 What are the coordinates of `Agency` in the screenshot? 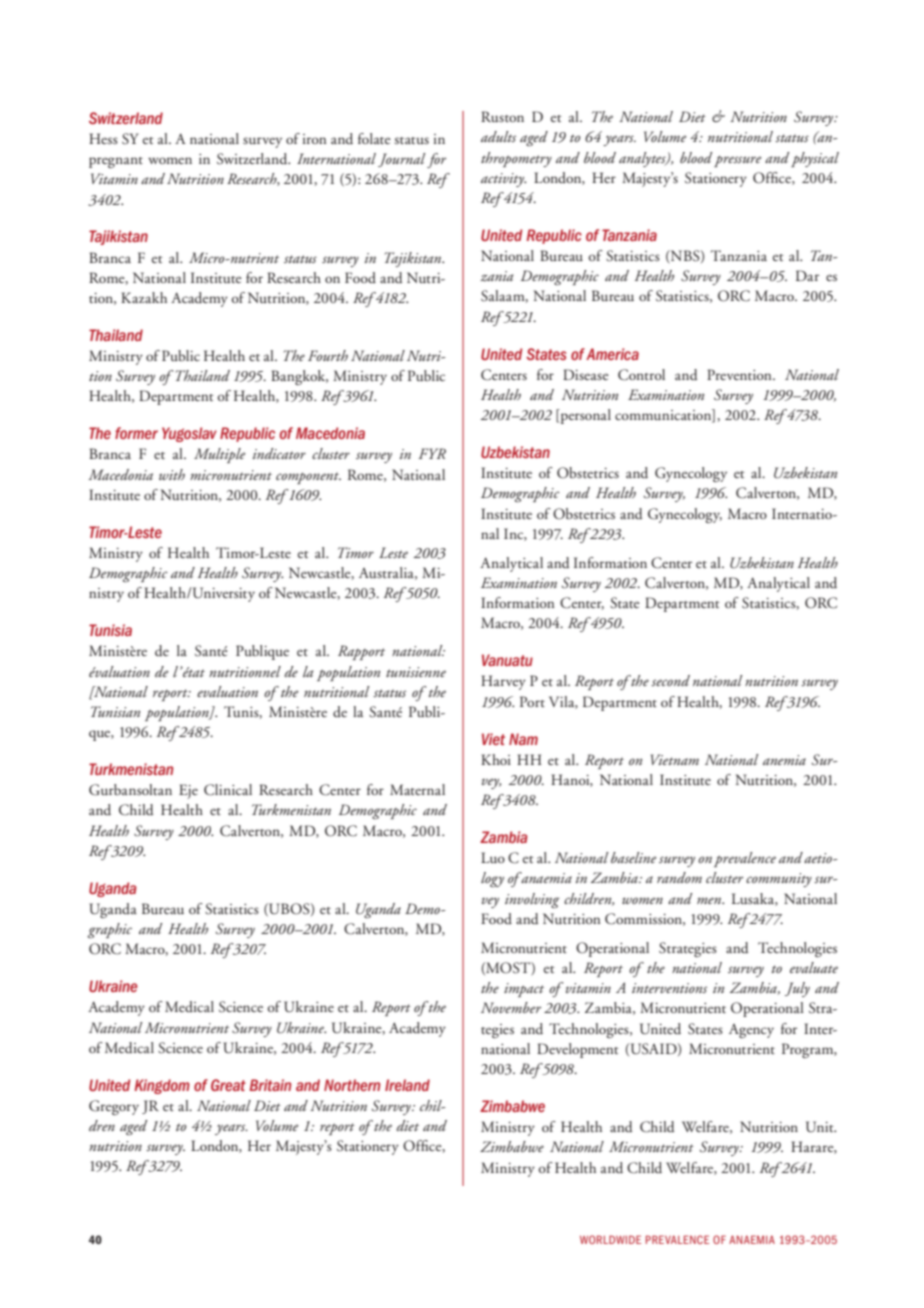 It's located at (751, 1031).
